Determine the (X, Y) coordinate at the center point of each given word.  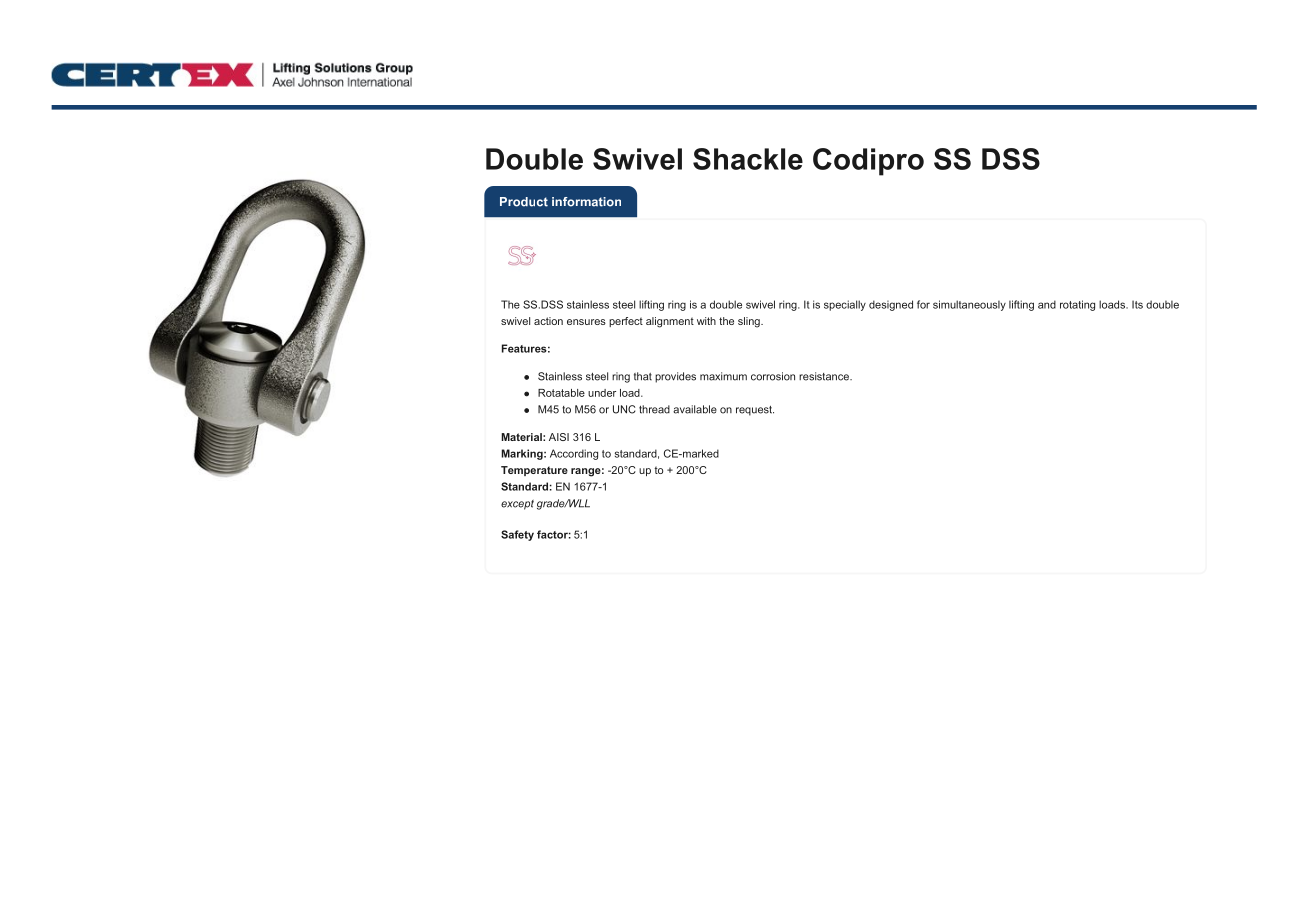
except (517, 505)
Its (1137, 304)
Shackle (748, 159)
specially (845, 305)
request (755, 411)
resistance (825, 376)
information (586, 202)
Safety (517, 535)
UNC (624, 409)
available (695, 409)
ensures (586, 322)
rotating (1077, 305)
